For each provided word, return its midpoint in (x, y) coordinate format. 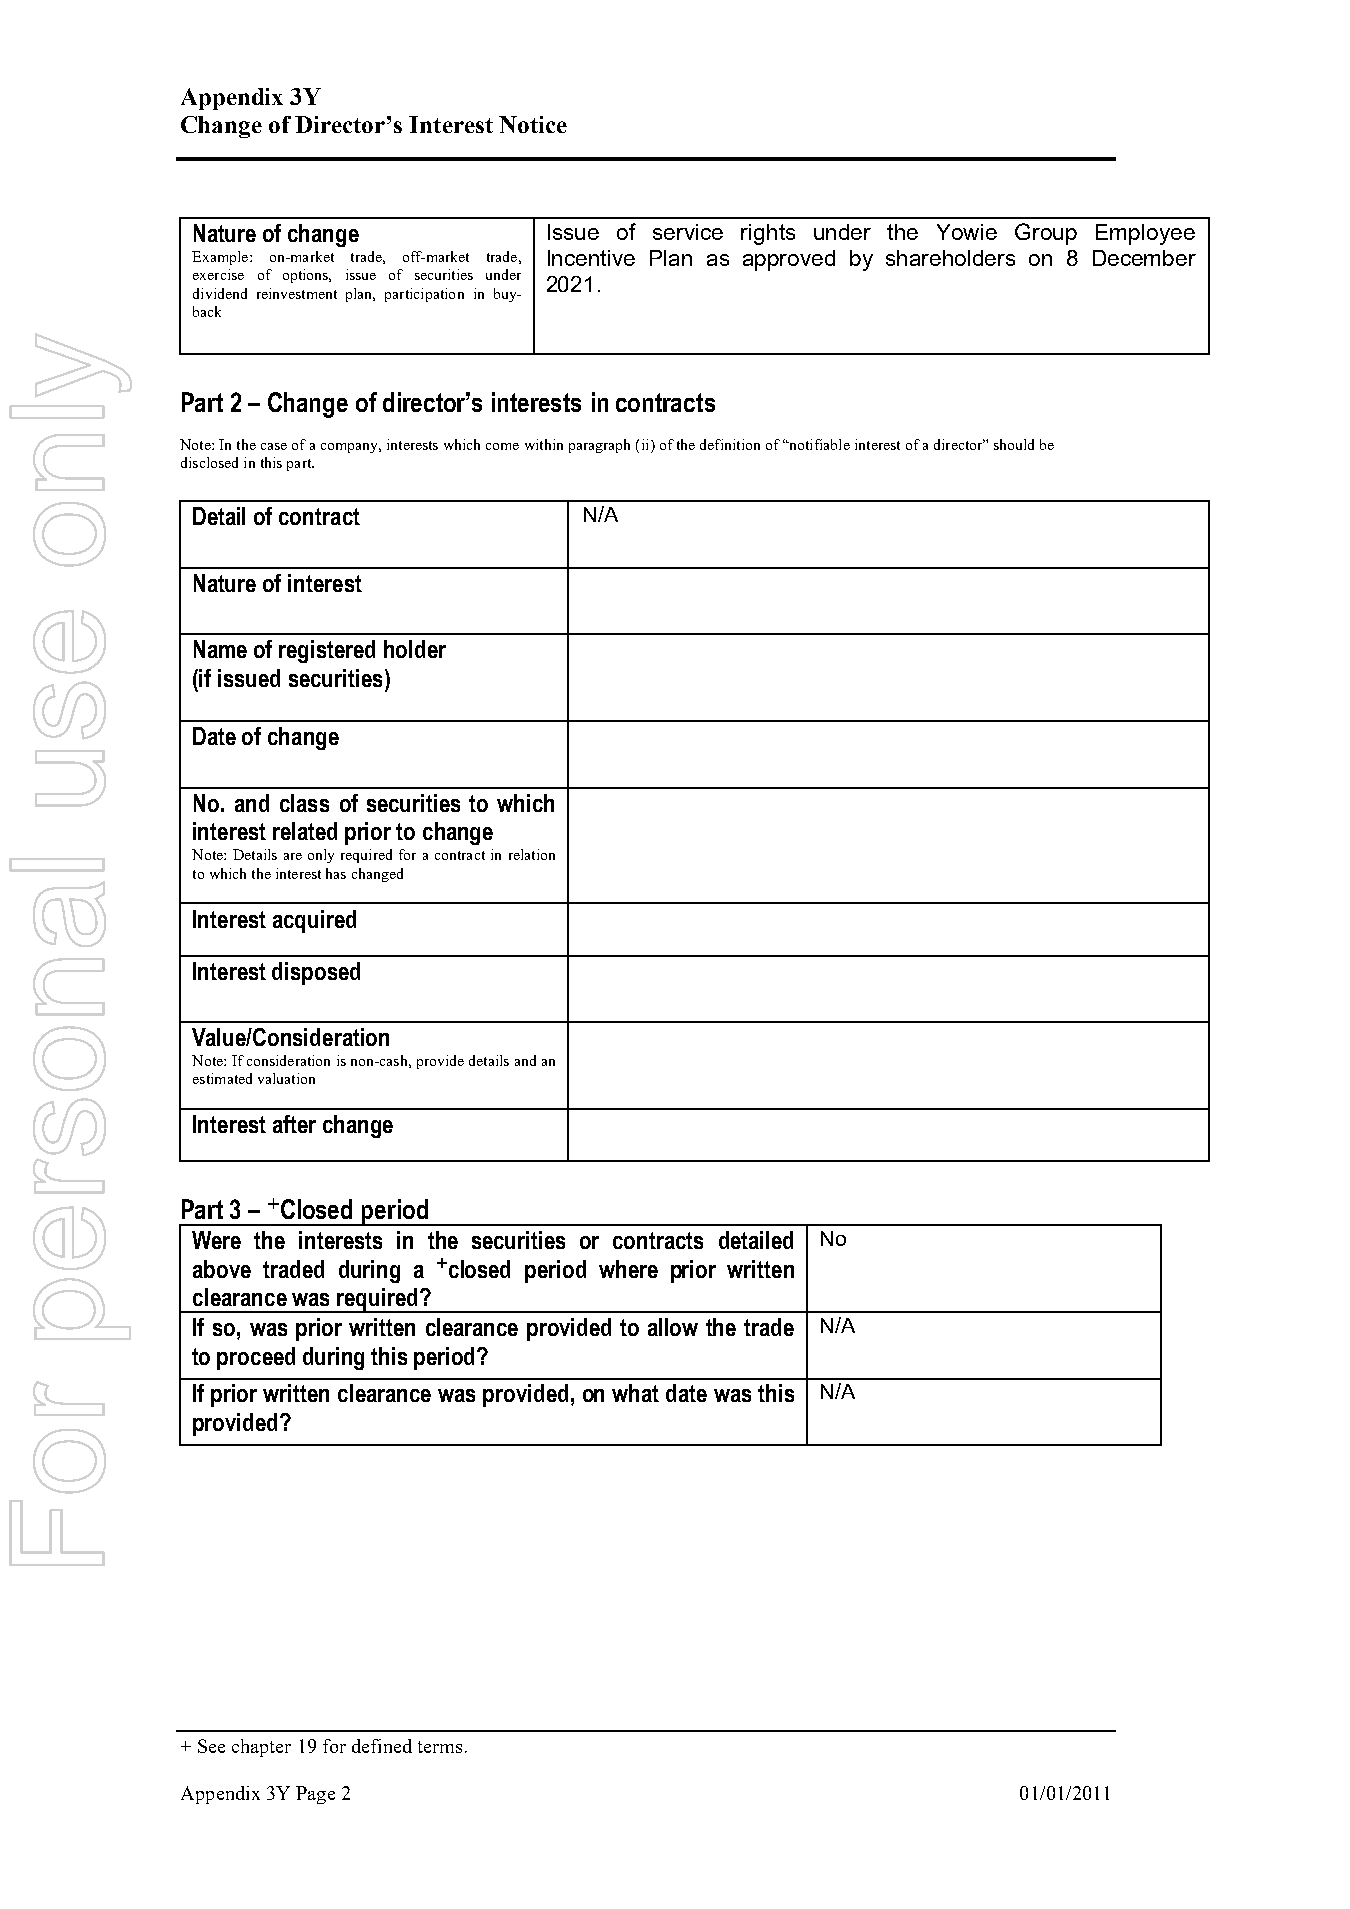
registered (327, 651)
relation (532, 854)
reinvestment (297, 293)
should (1014, 444)
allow (673, 1327)
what (635, 1393)
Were (216, 1240)
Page (315, 1795)
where (628, 1269)
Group (1046, 234)
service (688, 232)
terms (440, 1747)
